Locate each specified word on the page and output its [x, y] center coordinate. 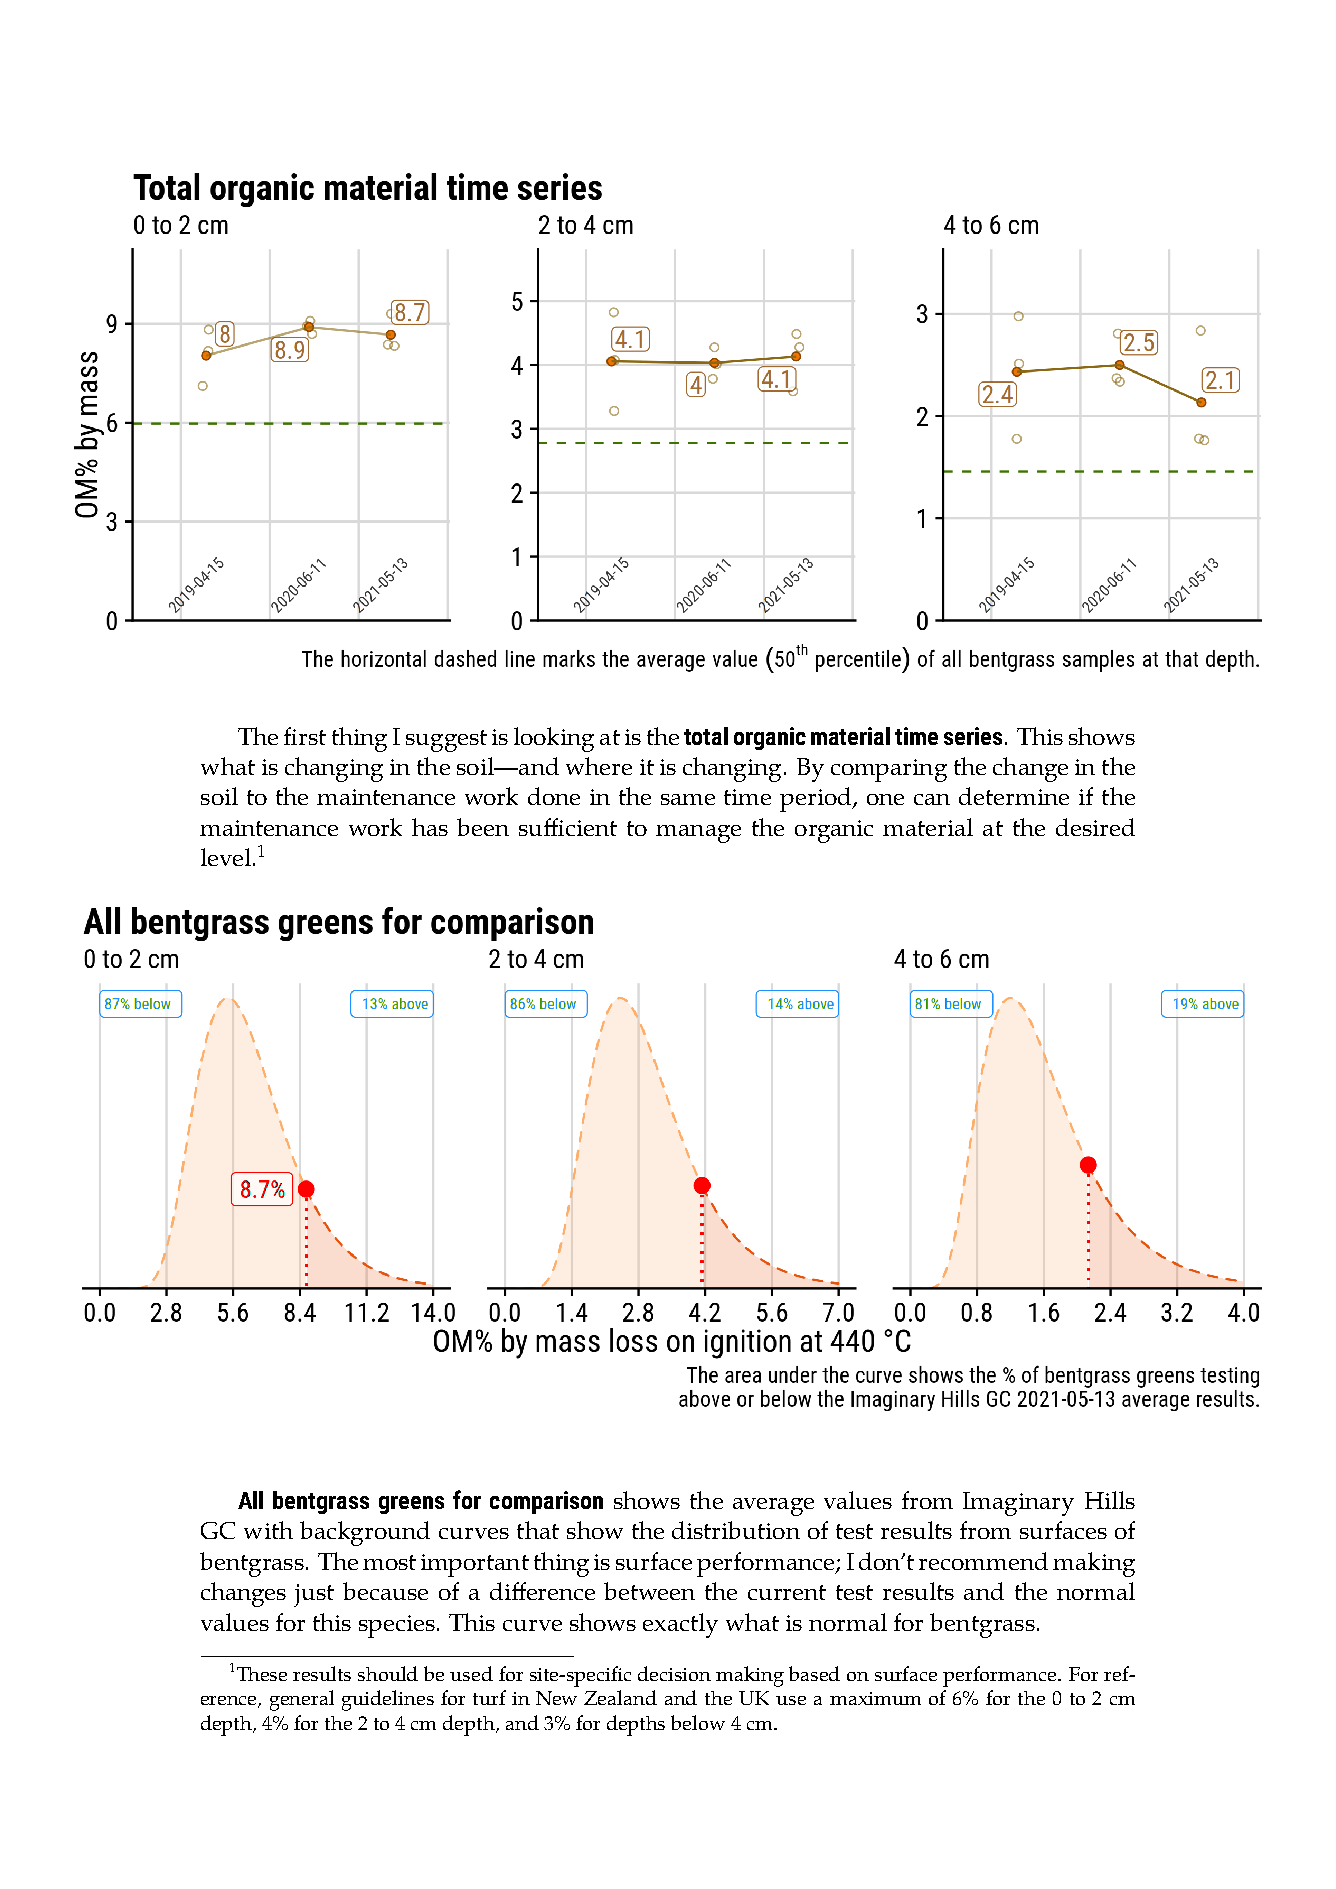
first [305, 736]
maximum [875, 1698]
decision [674, 1673]
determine [1014, 796]
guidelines [388, 1700]
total [706, 736]
